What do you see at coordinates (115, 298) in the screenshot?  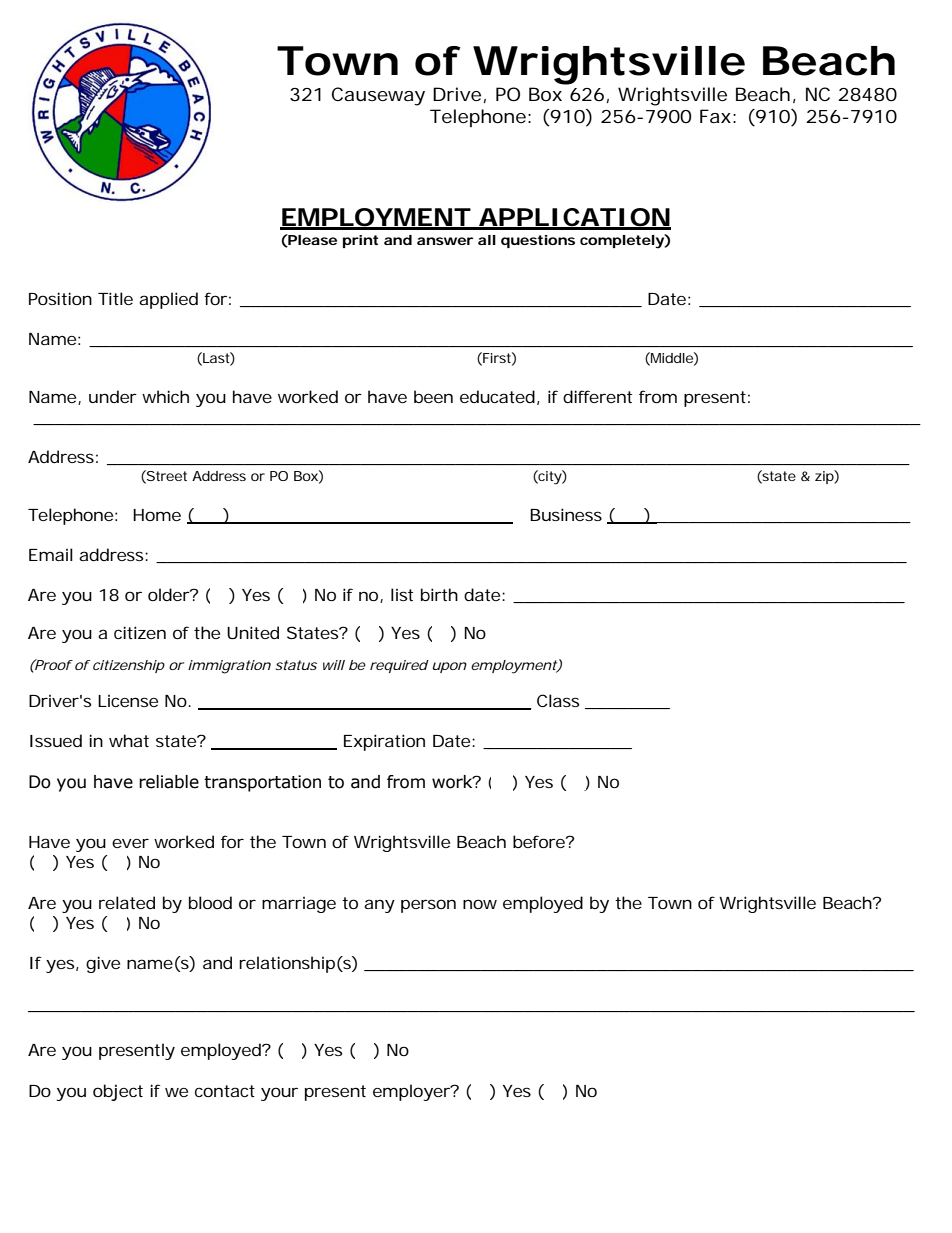 I see `Title` at bounding box center [115, 298].
